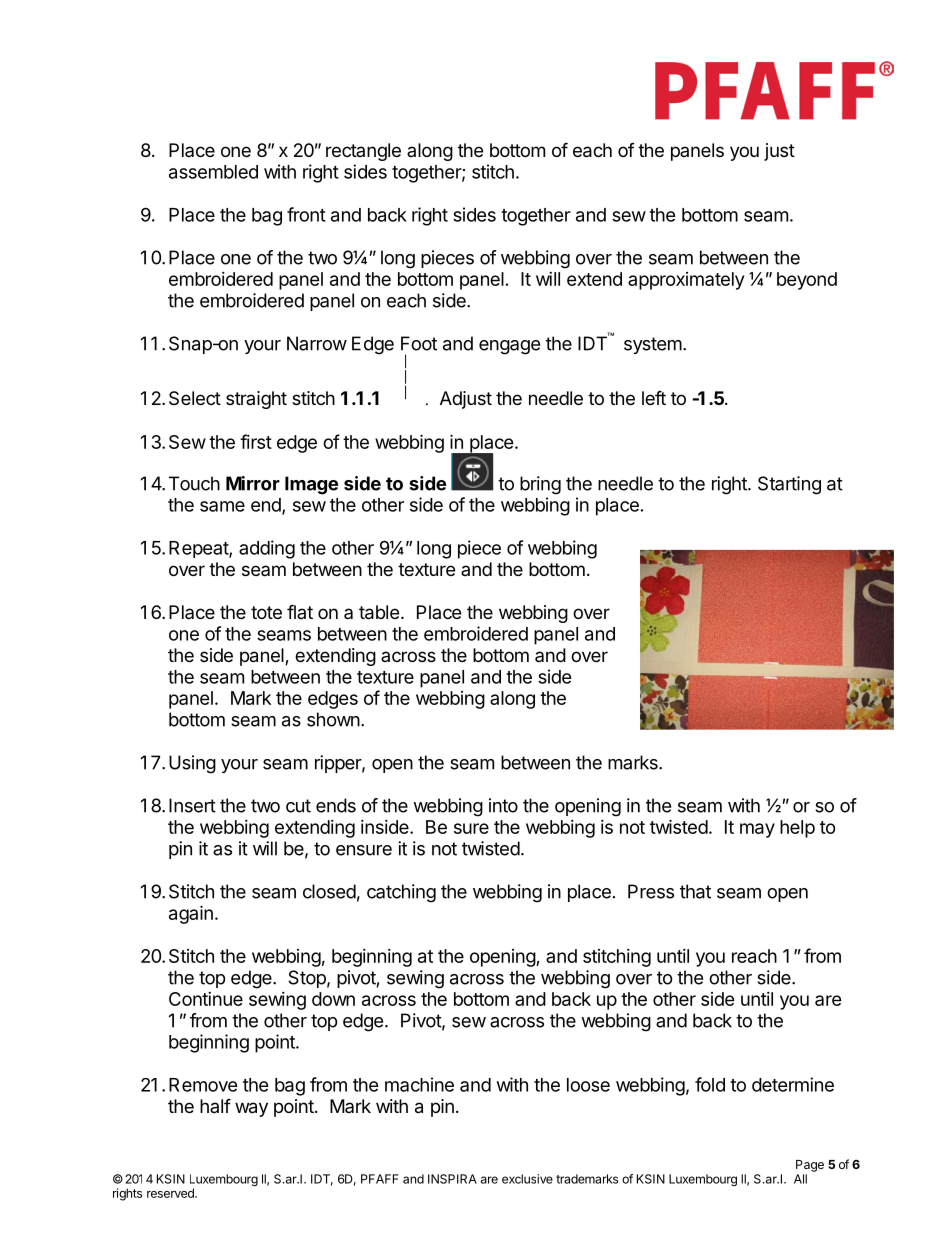  What do you see at coordinates (266, 612) in the image?
I see `tote` at bounding box center [266, 612].
